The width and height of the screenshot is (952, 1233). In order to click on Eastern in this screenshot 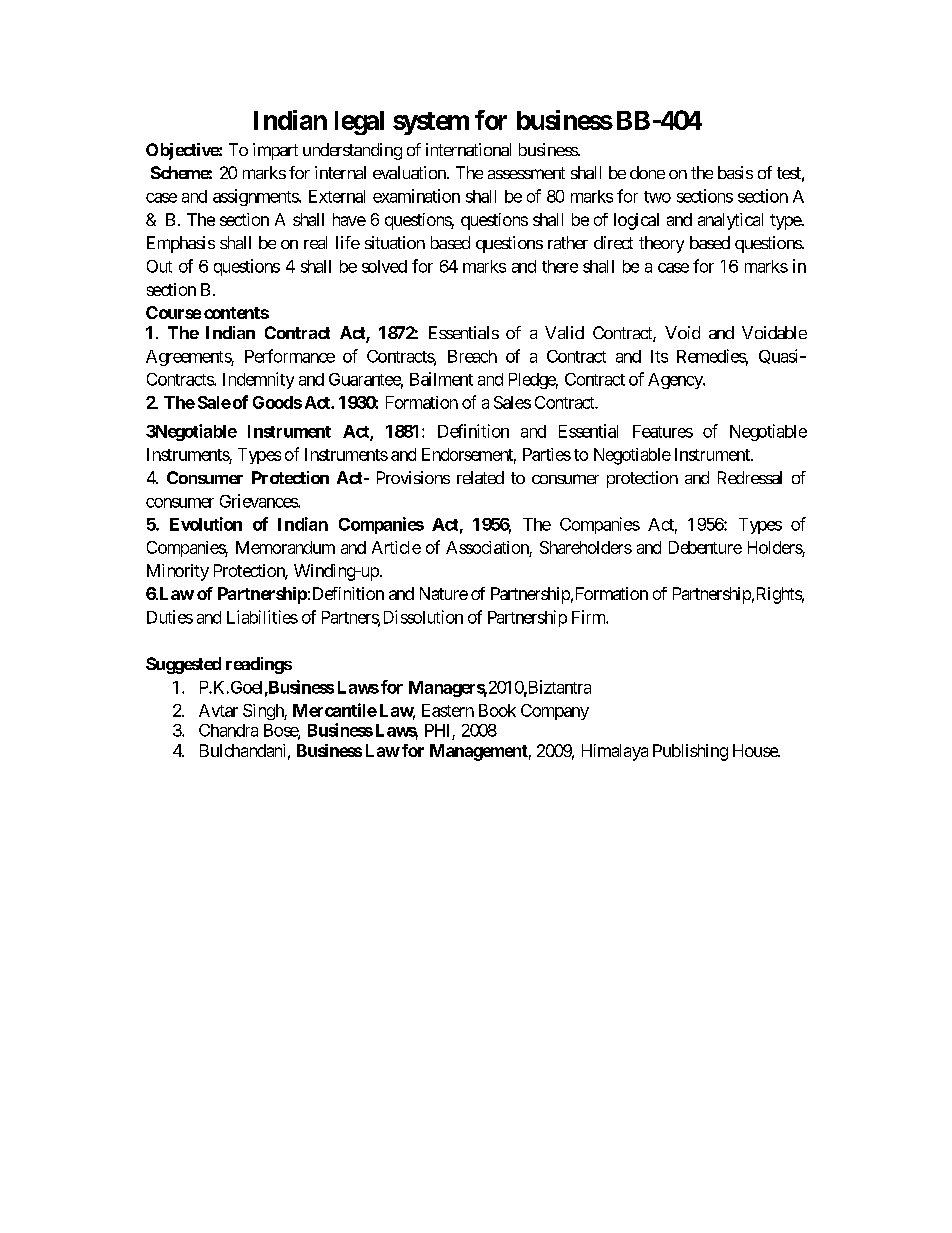, I will do `click(448, 710)`.
